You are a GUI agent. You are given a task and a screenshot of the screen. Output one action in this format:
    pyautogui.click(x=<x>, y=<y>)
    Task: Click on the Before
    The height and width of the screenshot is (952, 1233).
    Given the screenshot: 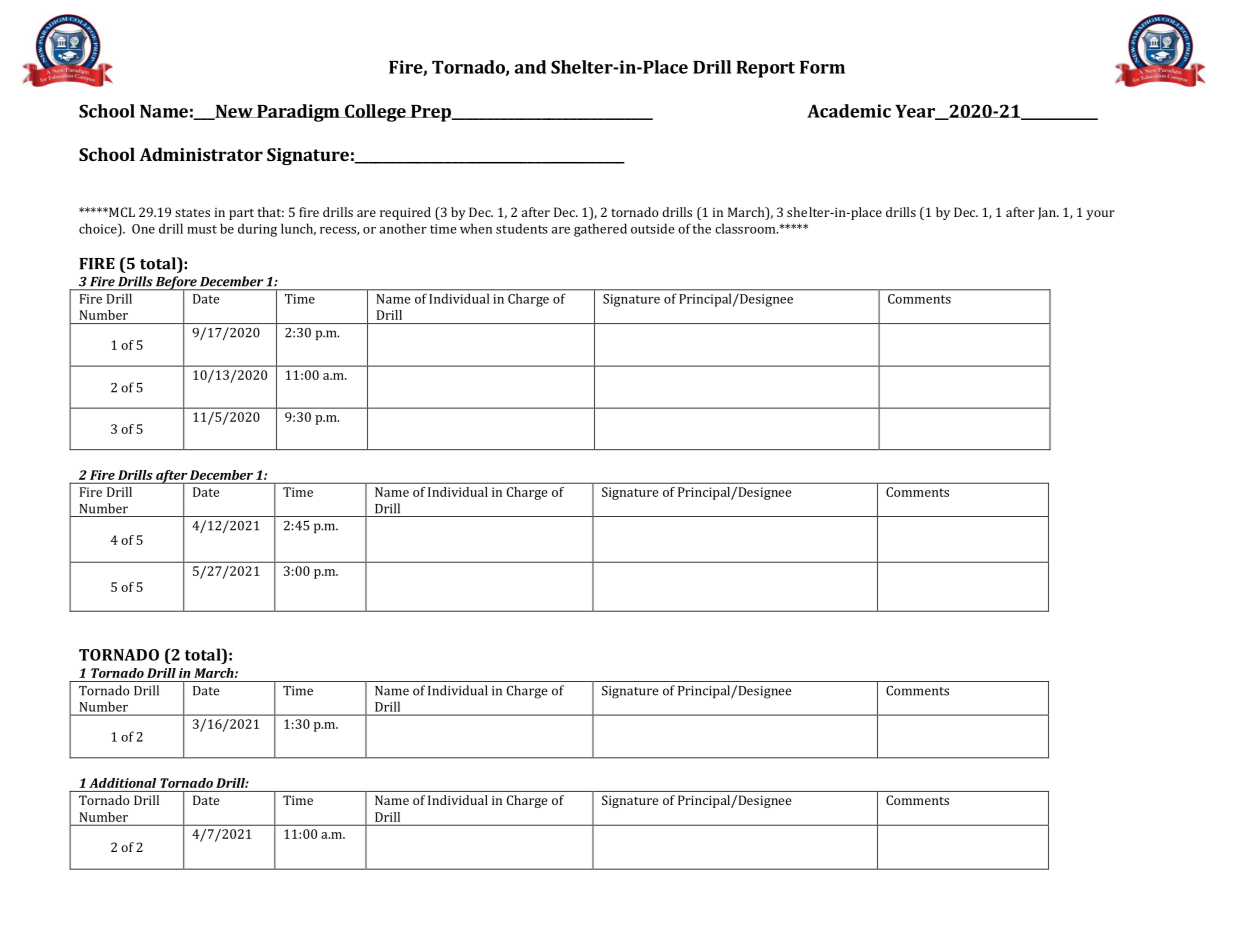 What is the action you would take?
    pyautogui.click(x=176, y=284)
